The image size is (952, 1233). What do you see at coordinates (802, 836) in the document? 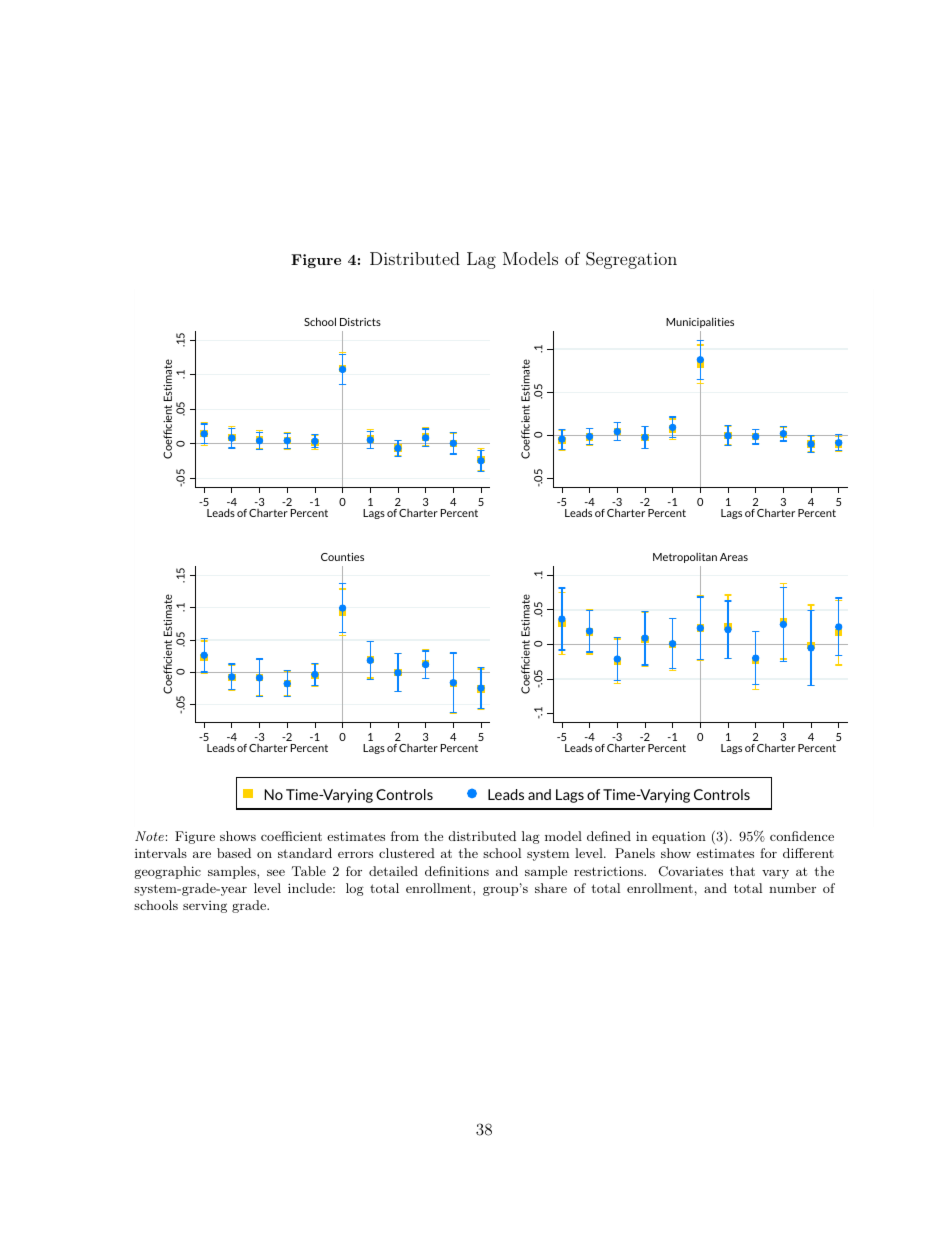
I see `confidence` at bounding box center [802, 836].
